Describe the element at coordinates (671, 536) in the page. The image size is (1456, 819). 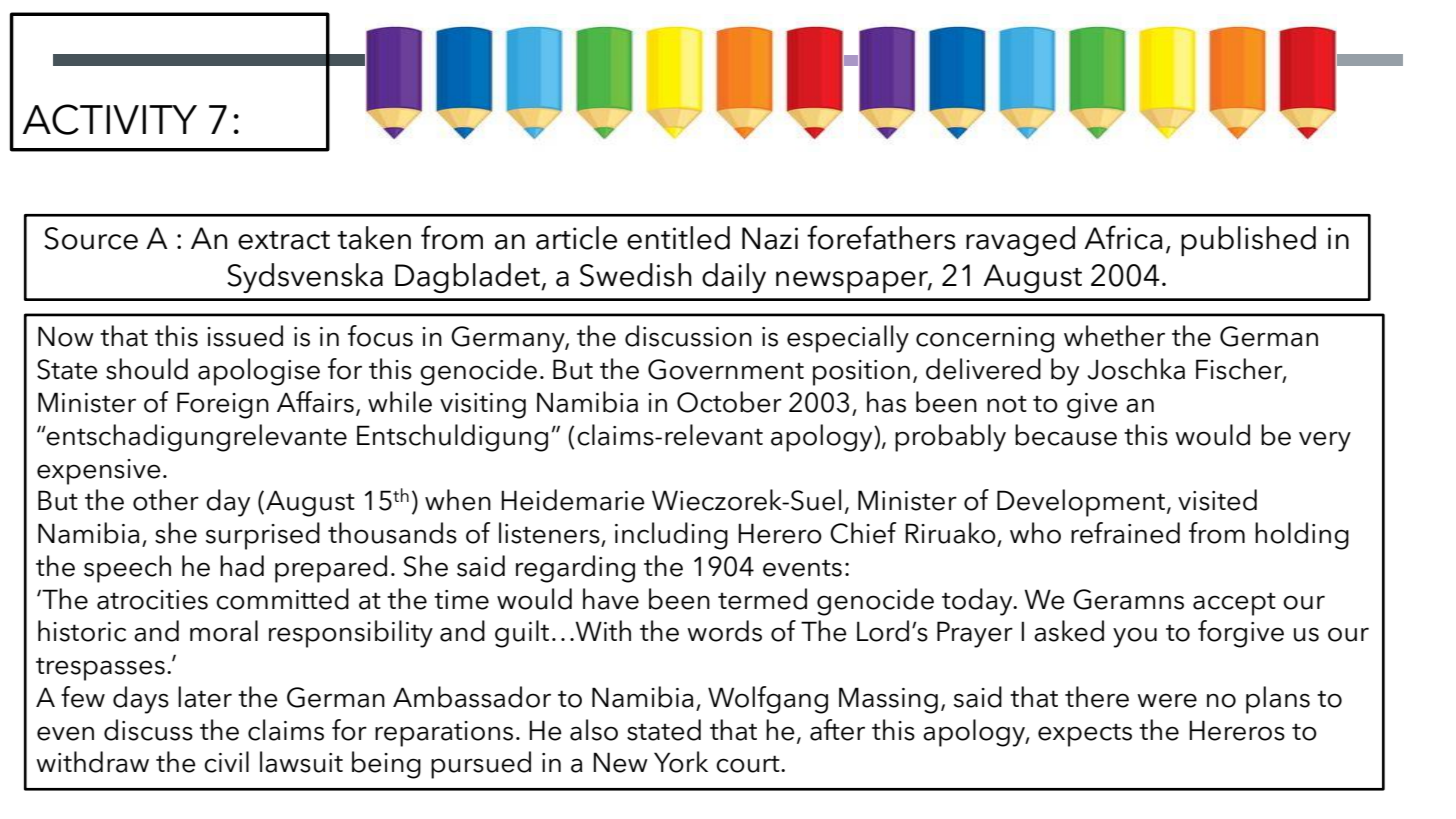
I see `including` at that location.
